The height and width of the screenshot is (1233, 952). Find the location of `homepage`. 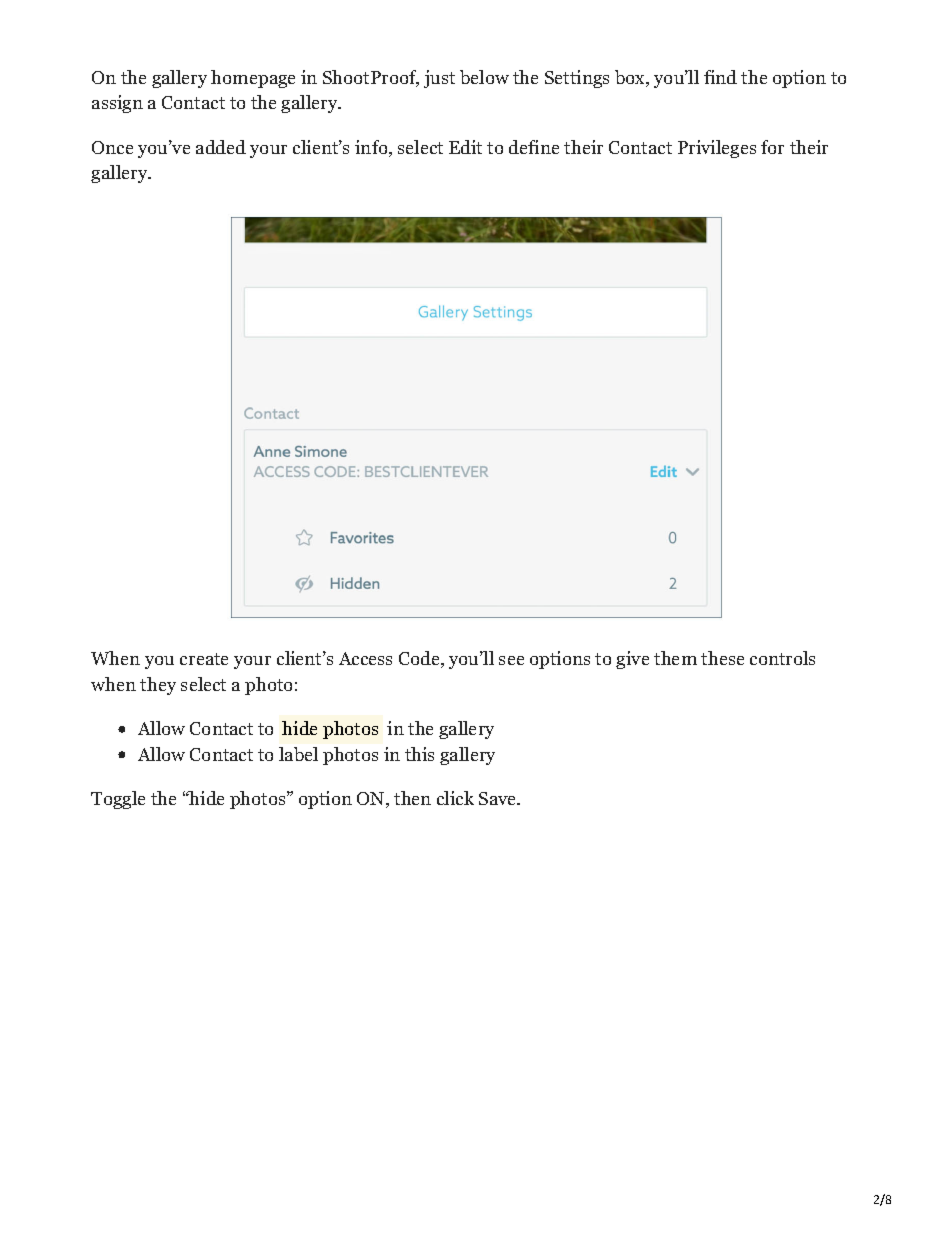

homepage is located at coordinates (253, 79).
